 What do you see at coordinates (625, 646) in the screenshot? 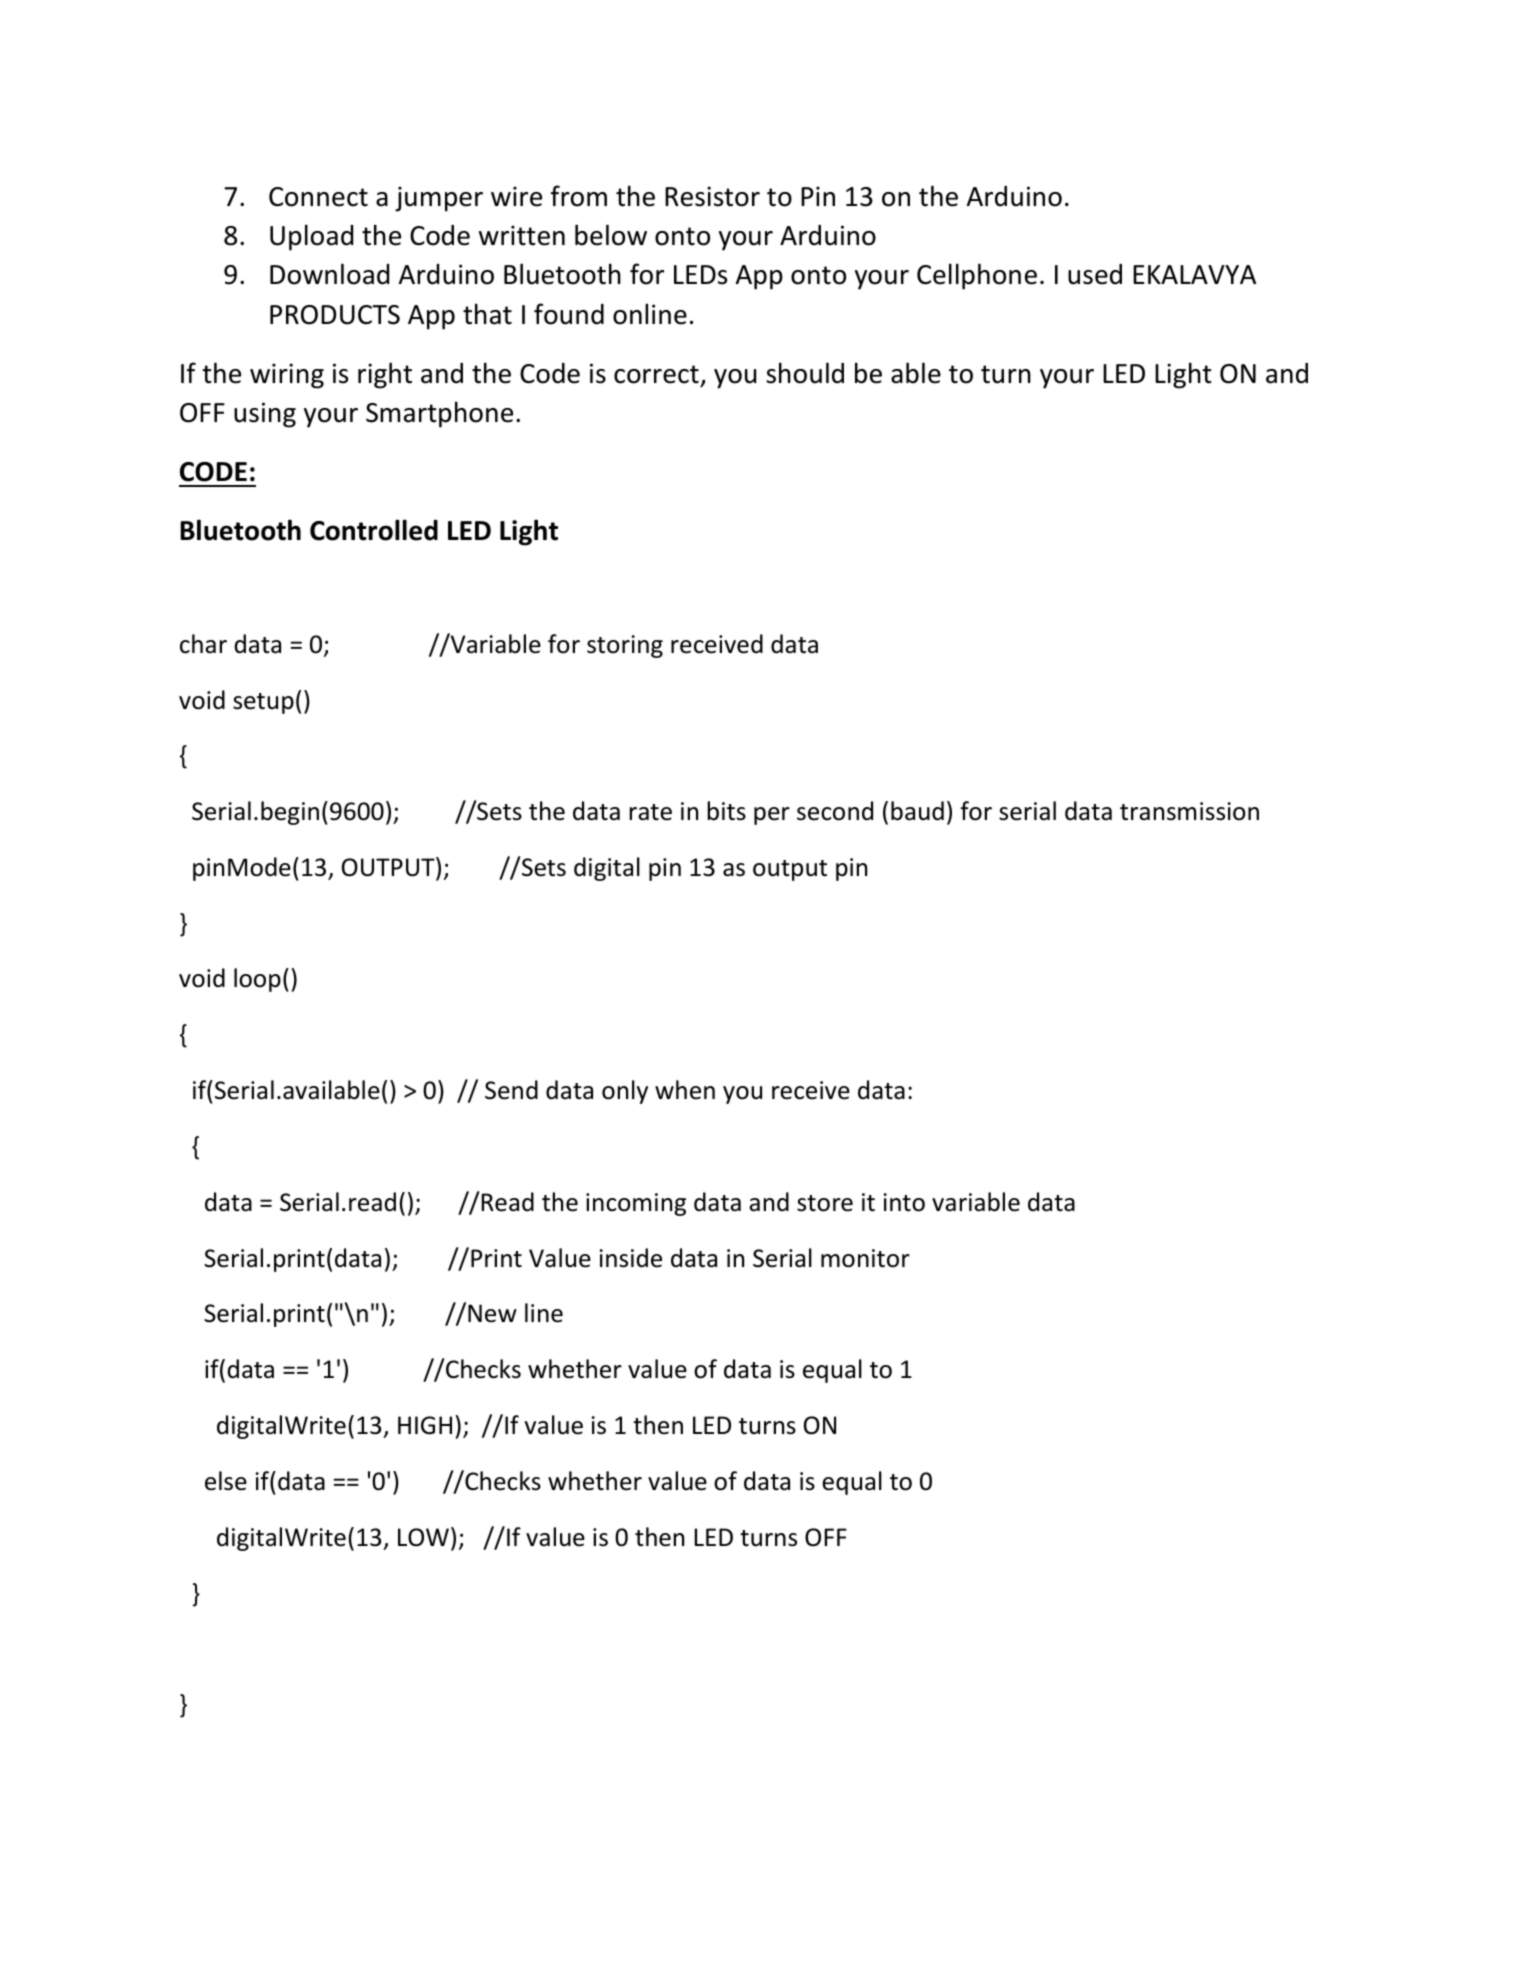
I see `storing` at bounding box center [625, 646].
